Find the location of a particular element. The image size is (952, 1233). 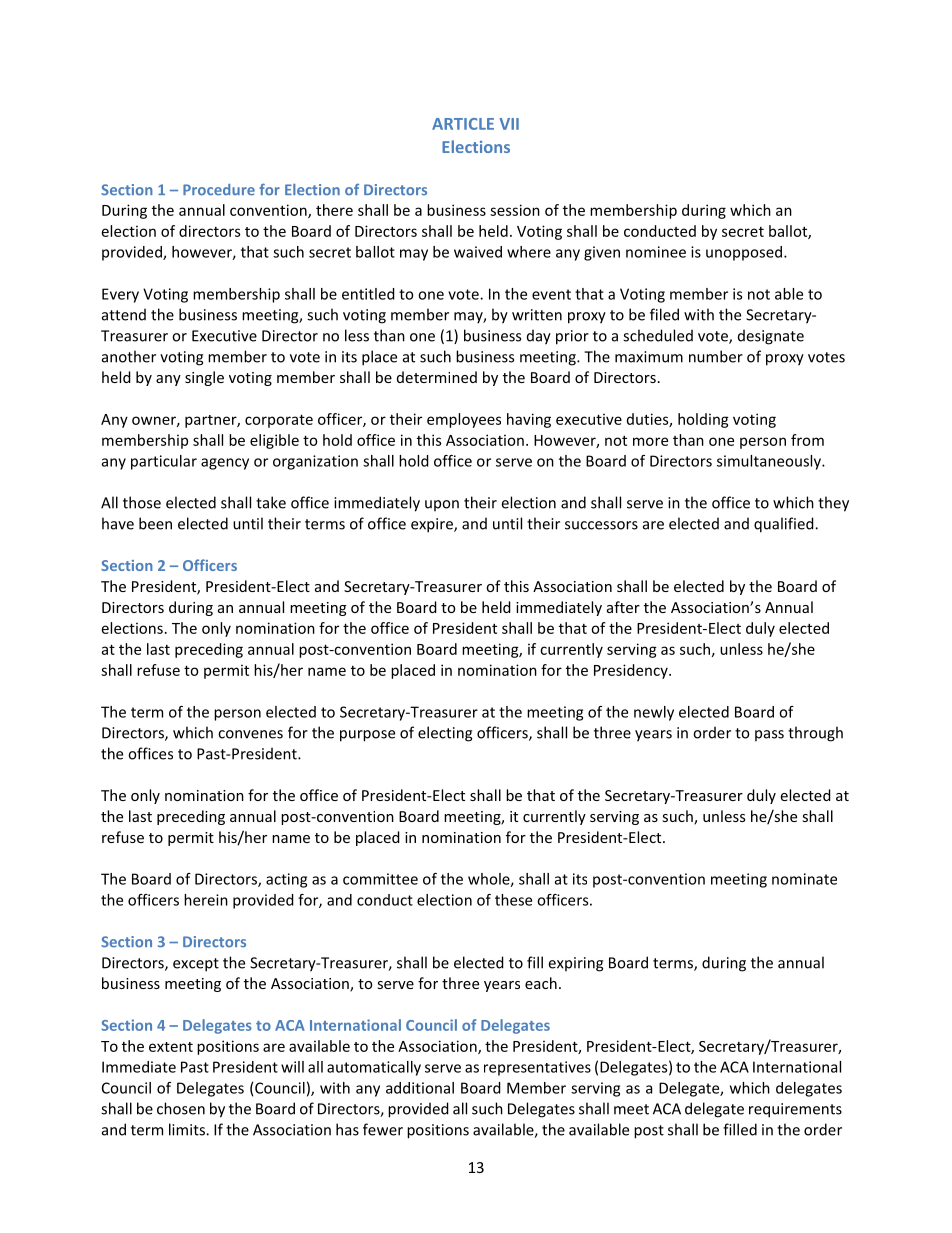

pass is located at coordinates (769, 735).
